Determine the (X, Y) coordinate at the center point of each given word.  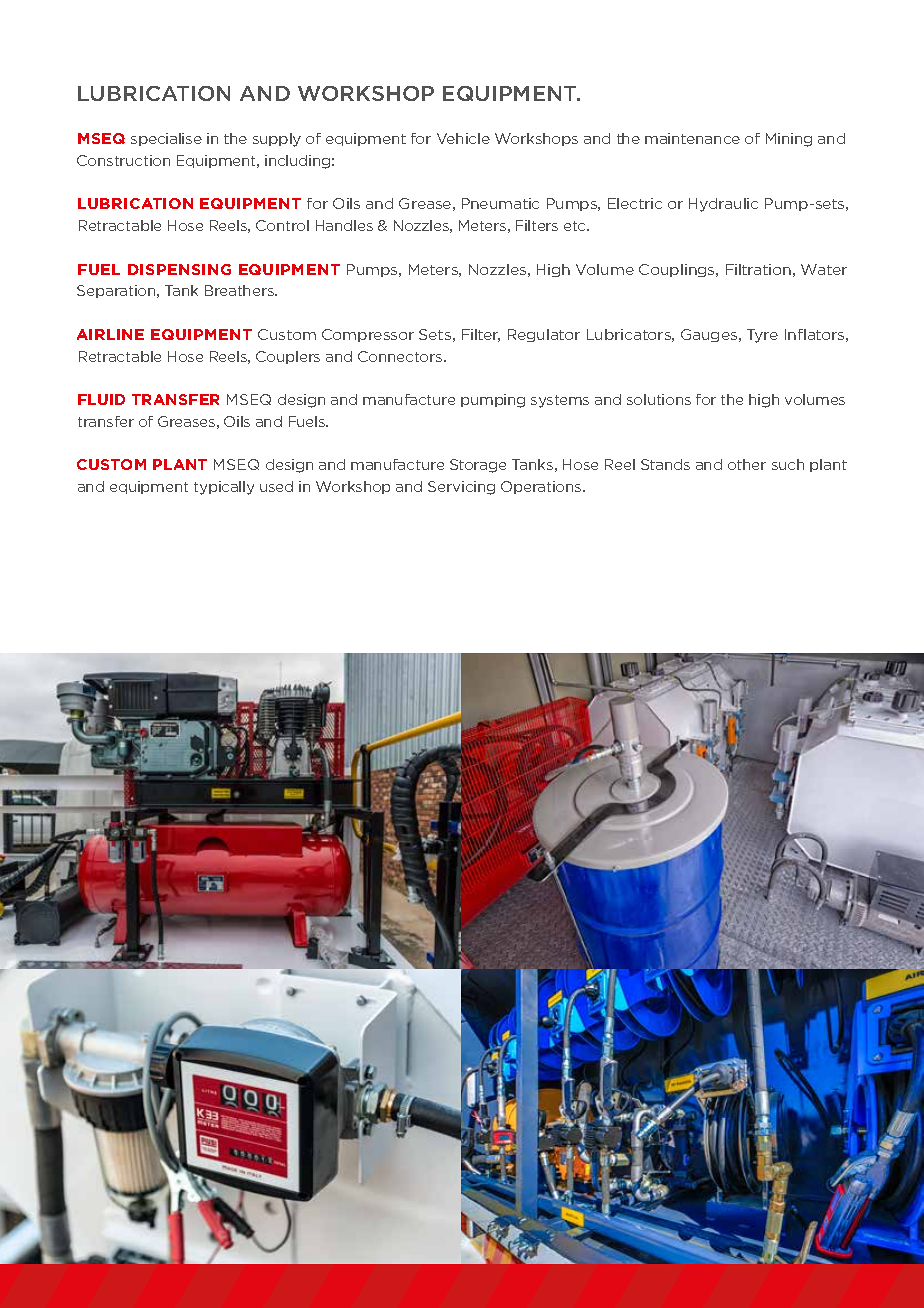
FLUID (101, 399)
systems (560, 401)
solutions (659, 399)
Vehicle (463, 138)
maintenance (692, 138)
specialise (166, 139)
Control (282, 225)
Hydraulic (723, 205)
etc (576, 226)
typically (224, 488)
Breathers (240, 290)
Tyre (762, 336)
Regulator (544, 335)
